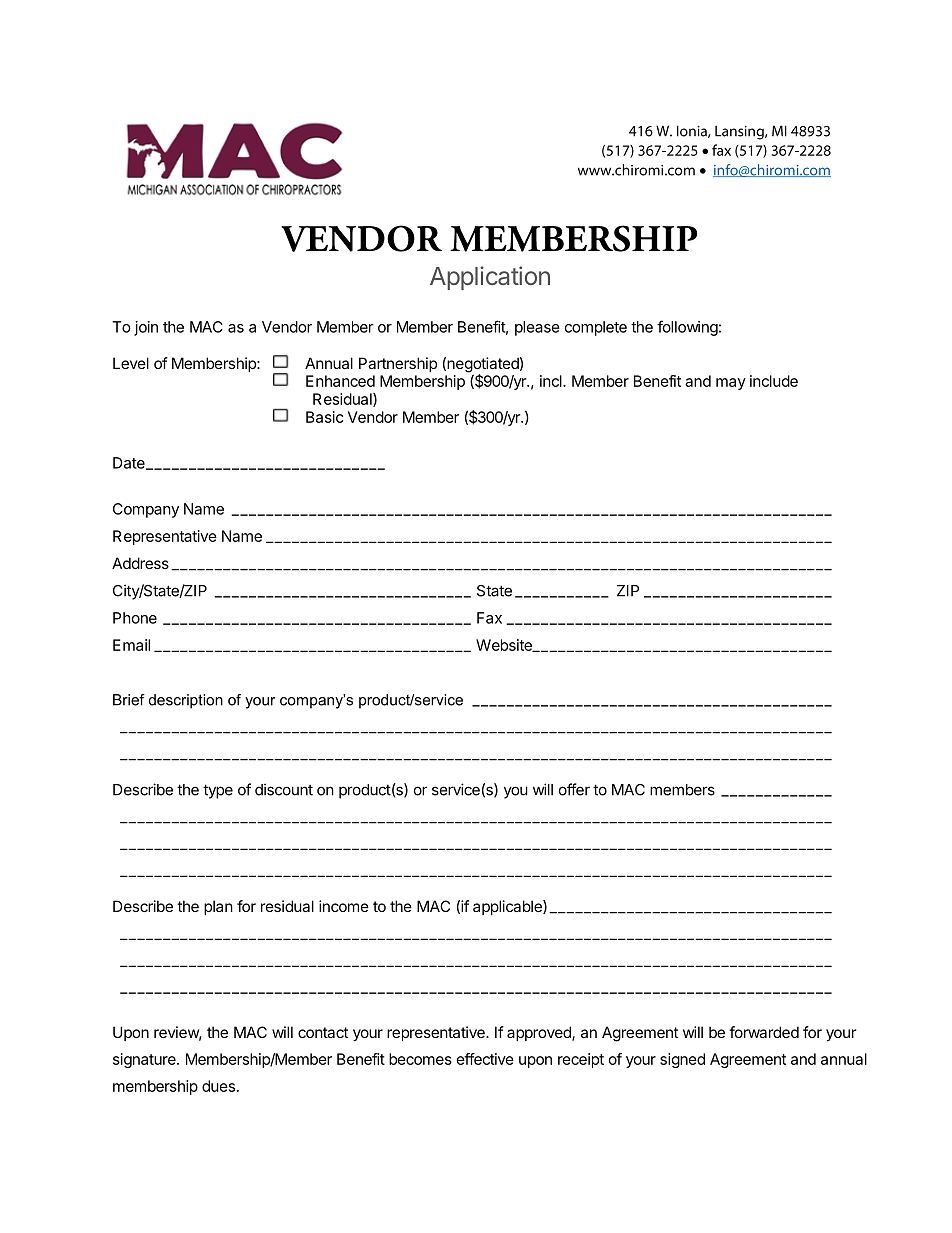  What do you see at coordinates (218, 791) in the image?
I see `type` at bounding box center [218, 791].
